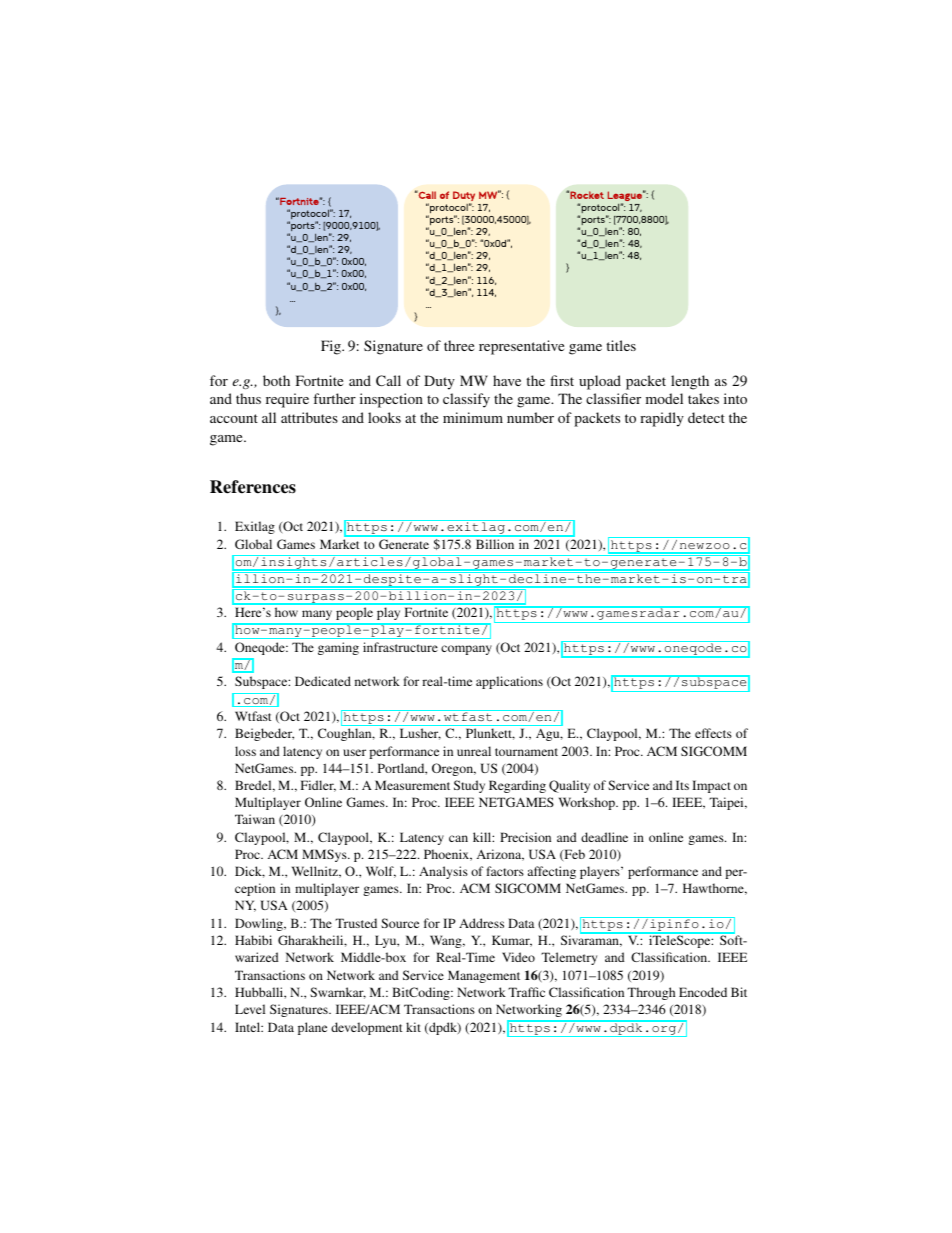 The height and width of the screenshot is (1233, 952). Describe the element at coordinates (466, 650) in the screenshot. I see `company` at that location.
